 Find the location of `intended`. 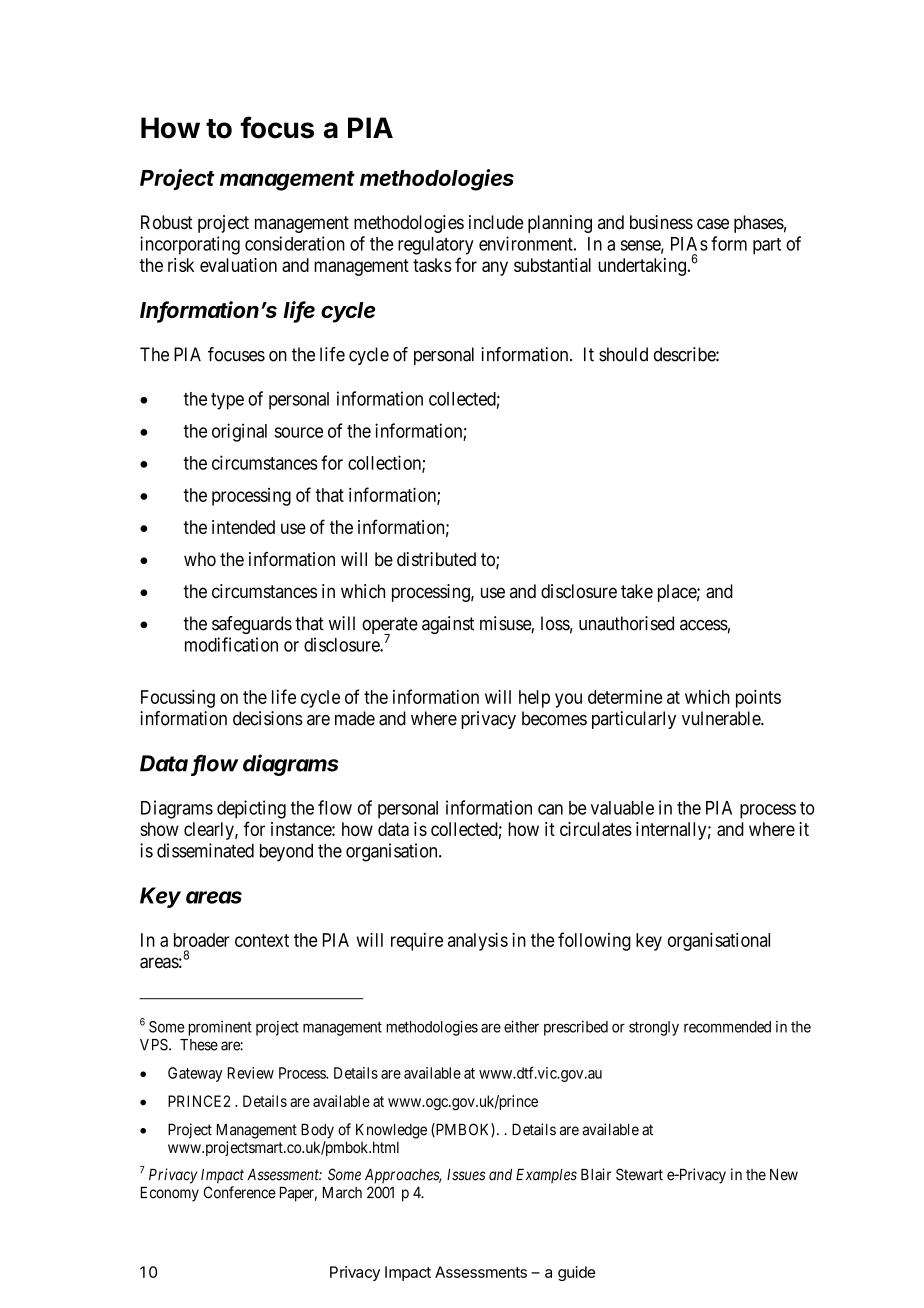

intended is located at coordinates (243, 527).
